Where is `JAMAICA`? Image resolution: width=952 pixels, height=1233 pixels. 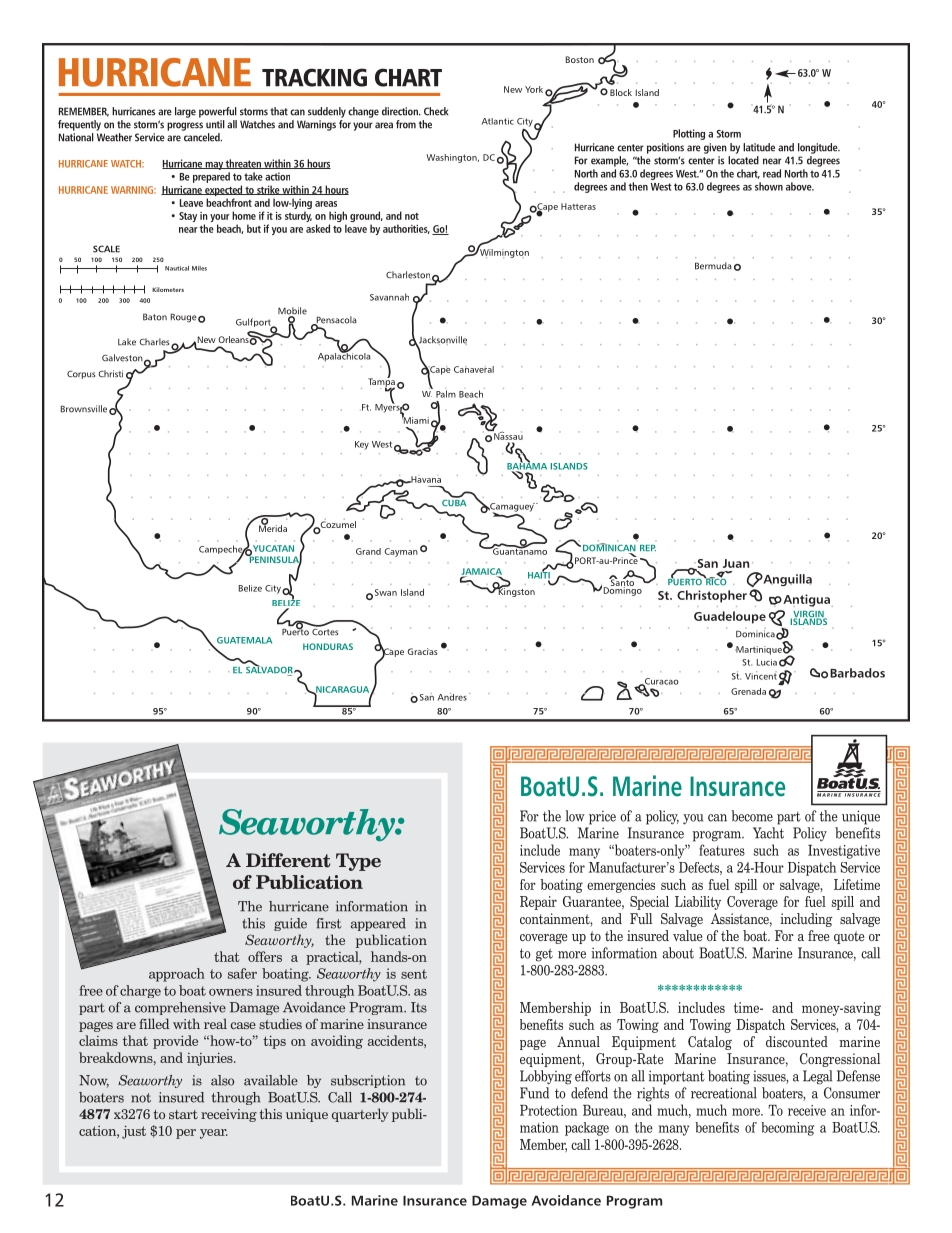 JAMAICA is located at coordinates (481, 572).
